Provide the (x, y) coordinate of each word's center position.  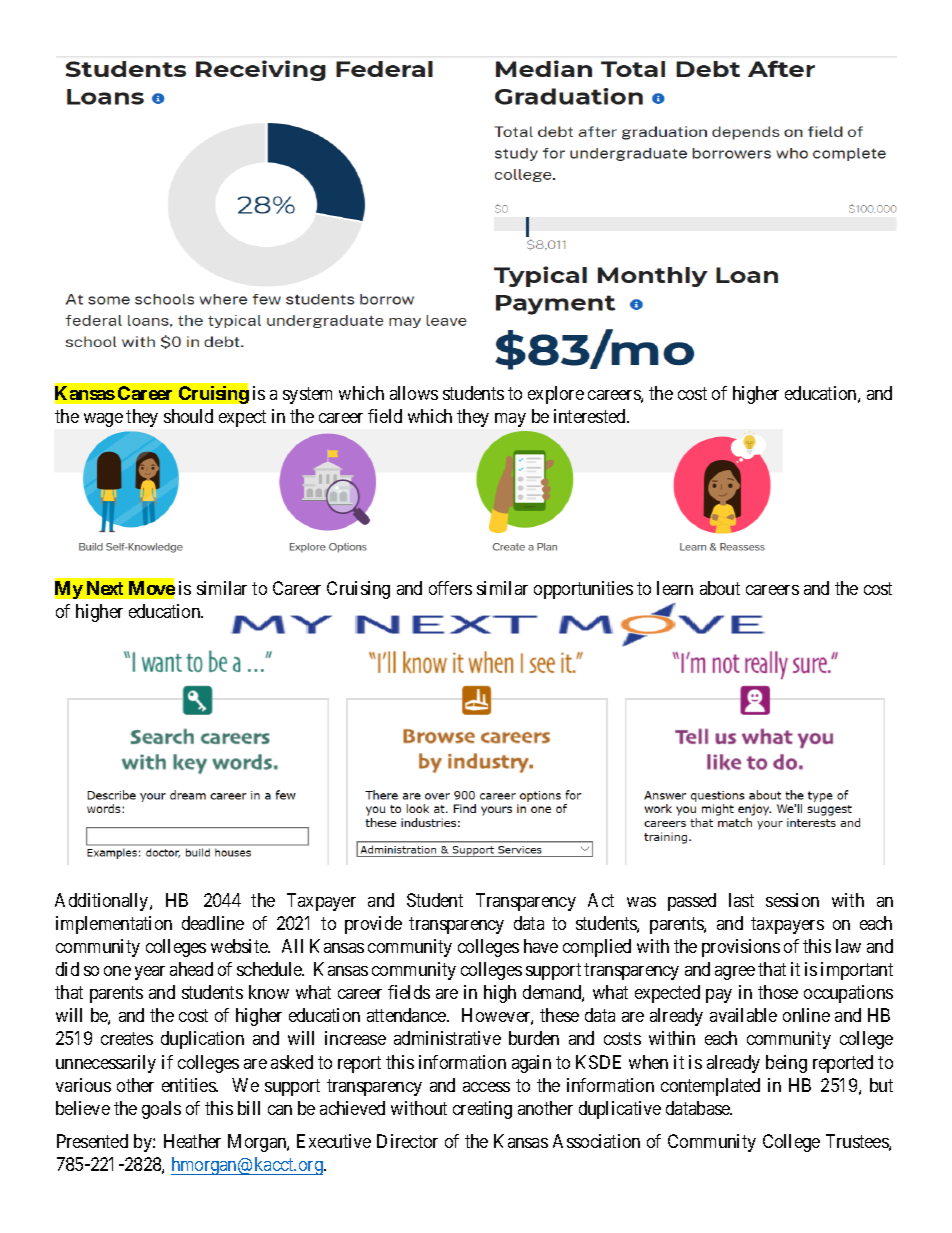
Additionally (103, 902)
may (510, 420)
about (720, 588)
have (541, 946)
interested (591, 416)
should (188, 416)
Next (105, 588)
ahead (191, 969)
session (792, 900)
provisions (741, 948)
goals (161, 1110)
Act (601, 900)
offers (450, 588)
